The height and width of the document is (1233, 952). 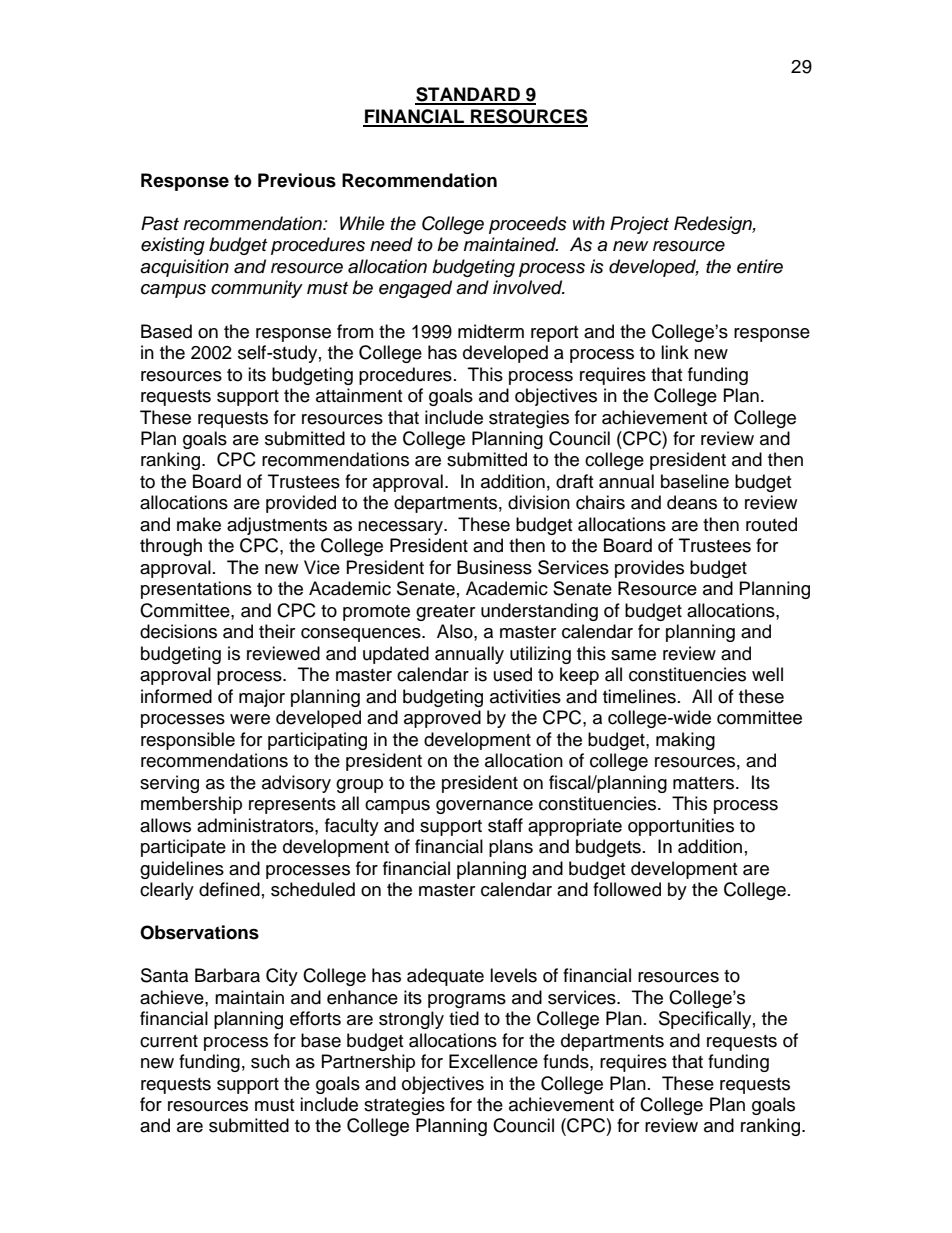 I want to click on deans, so click(x=692, y=502).
